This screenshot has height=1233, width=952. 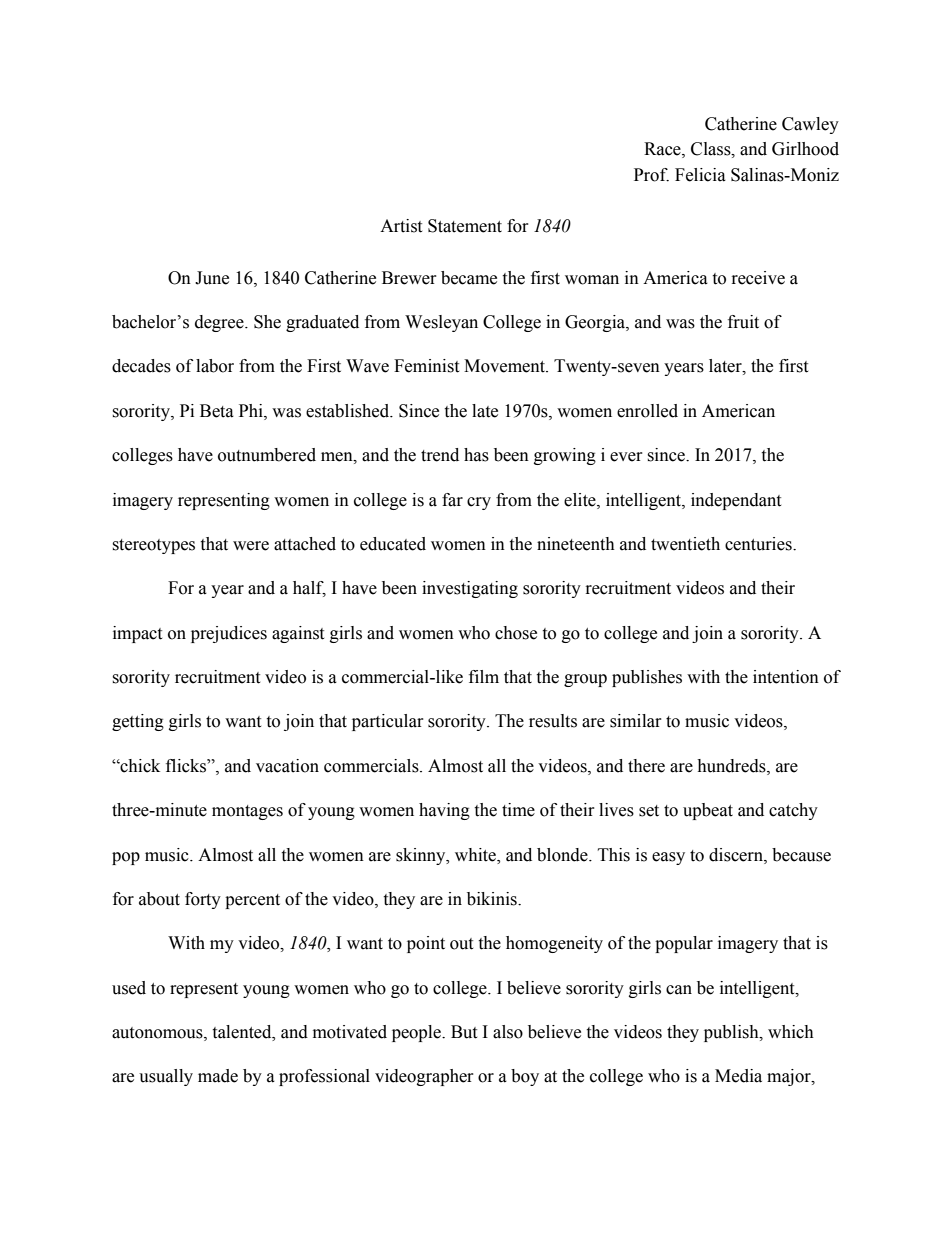 I want to click on Movement, so click(x=505, y=366).
